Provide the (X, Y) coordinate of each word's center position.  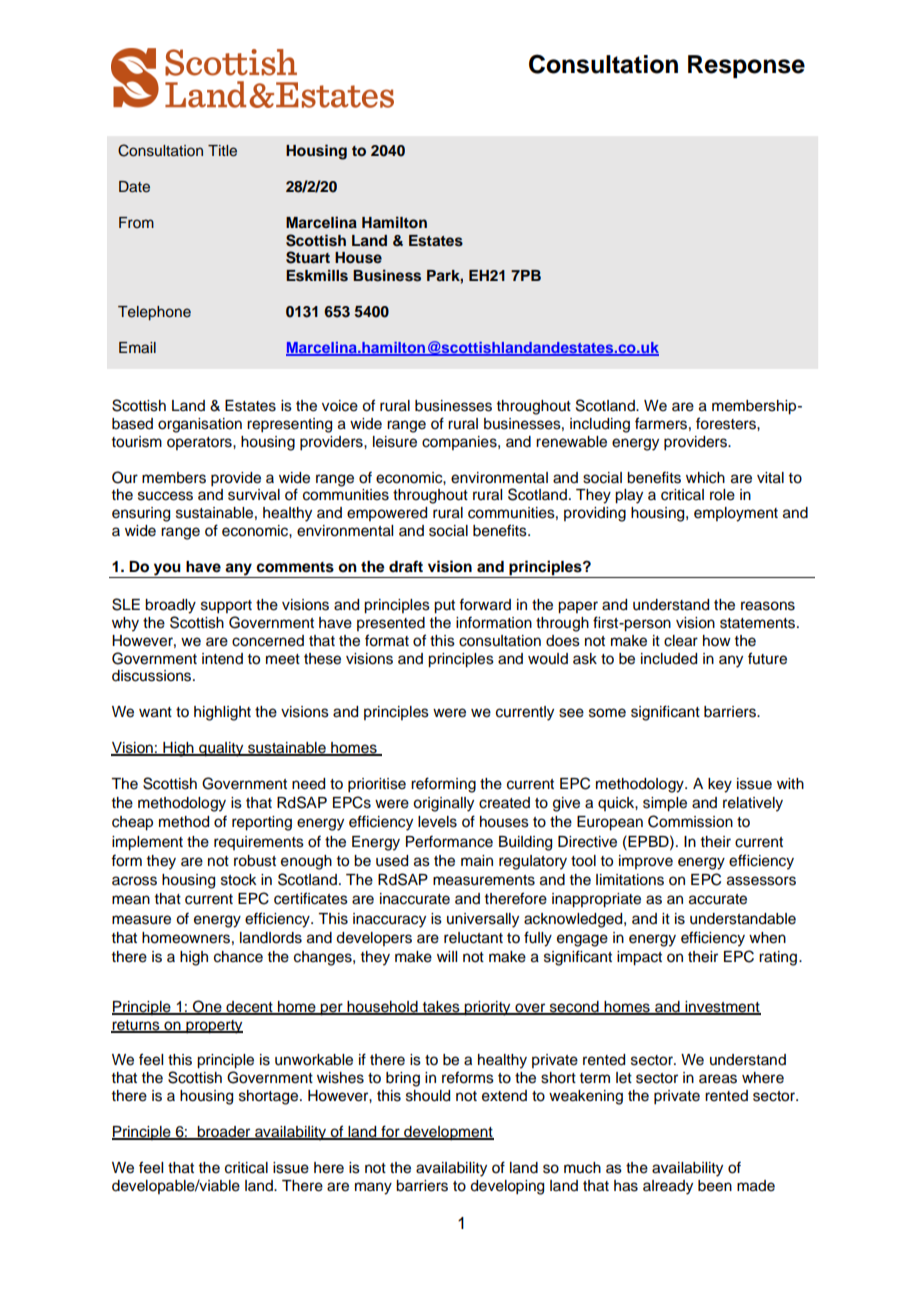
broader (224, 1133)
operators (200, 443)
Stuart (308, 257)
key (720, 785)
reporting (262, 823)
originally (443, 804)
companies (460, 443)
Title (222, 151)
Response (746, 66)
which (705, 478)
